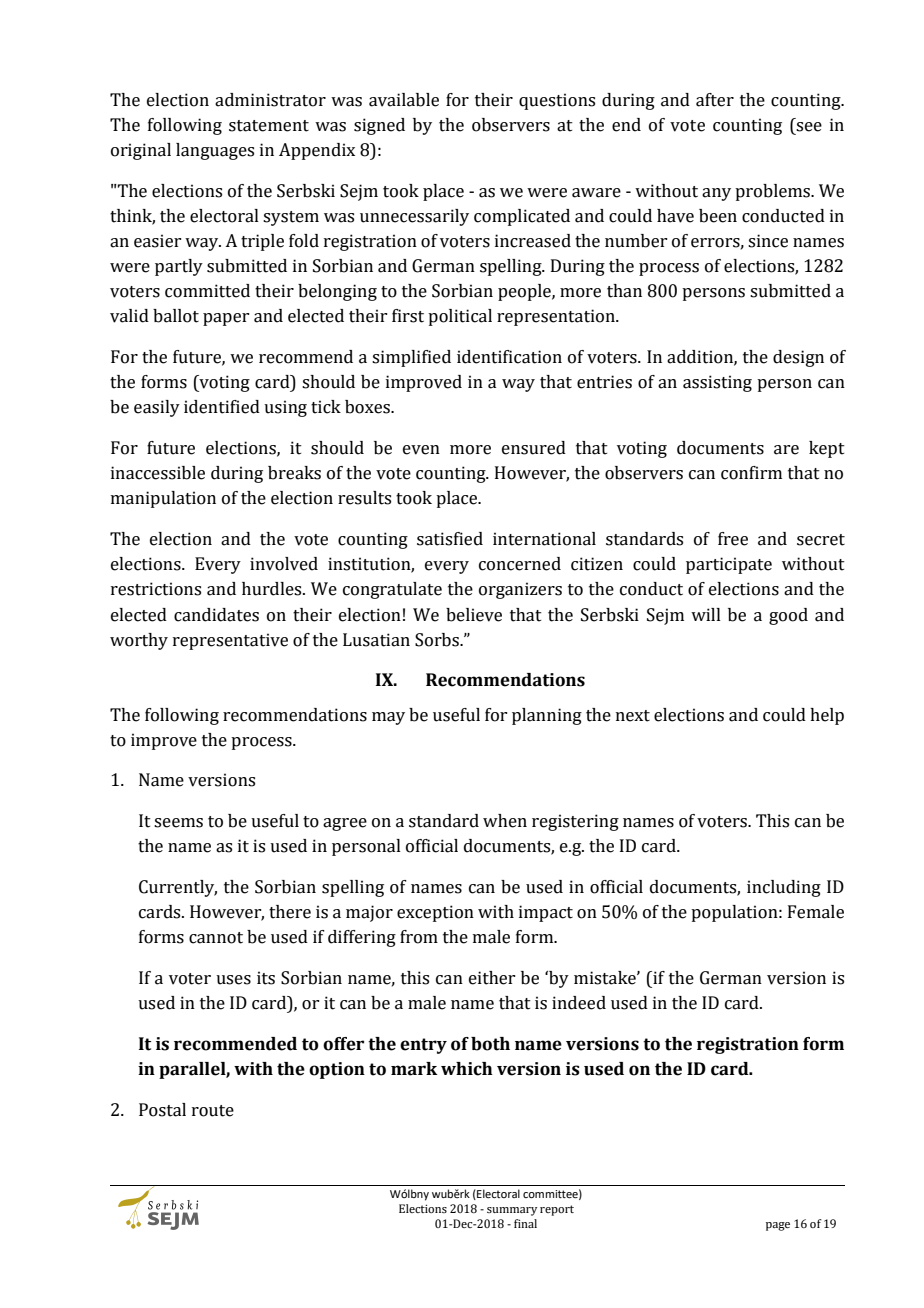 Image resolution: width=924 pixels, height=1308 pixels. Describe the element at coordinates (784, 888) in the screenshot. I see `including` at that location.
